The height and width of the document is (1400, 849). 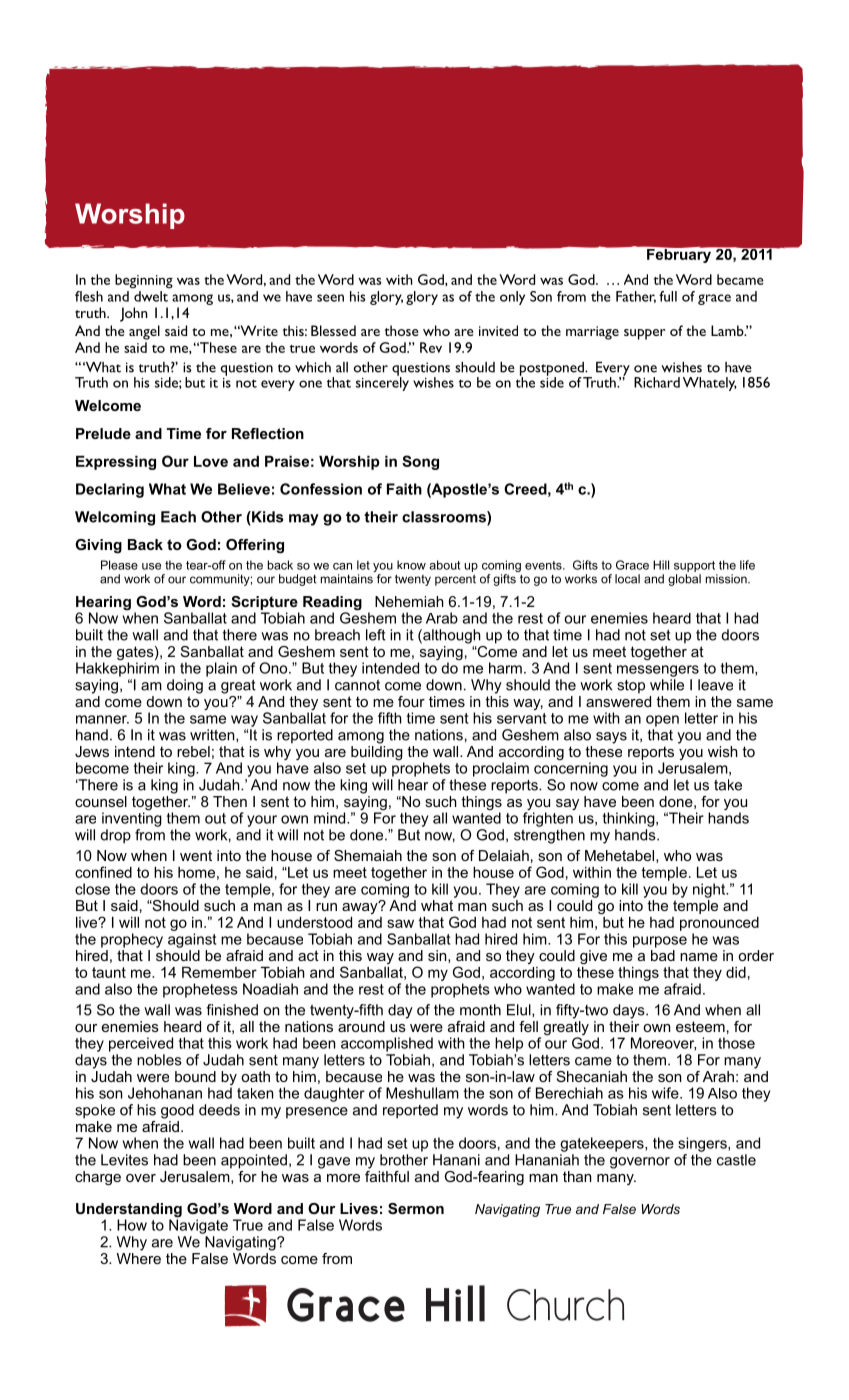 I want to click on know, so click(x=411, y=565).
